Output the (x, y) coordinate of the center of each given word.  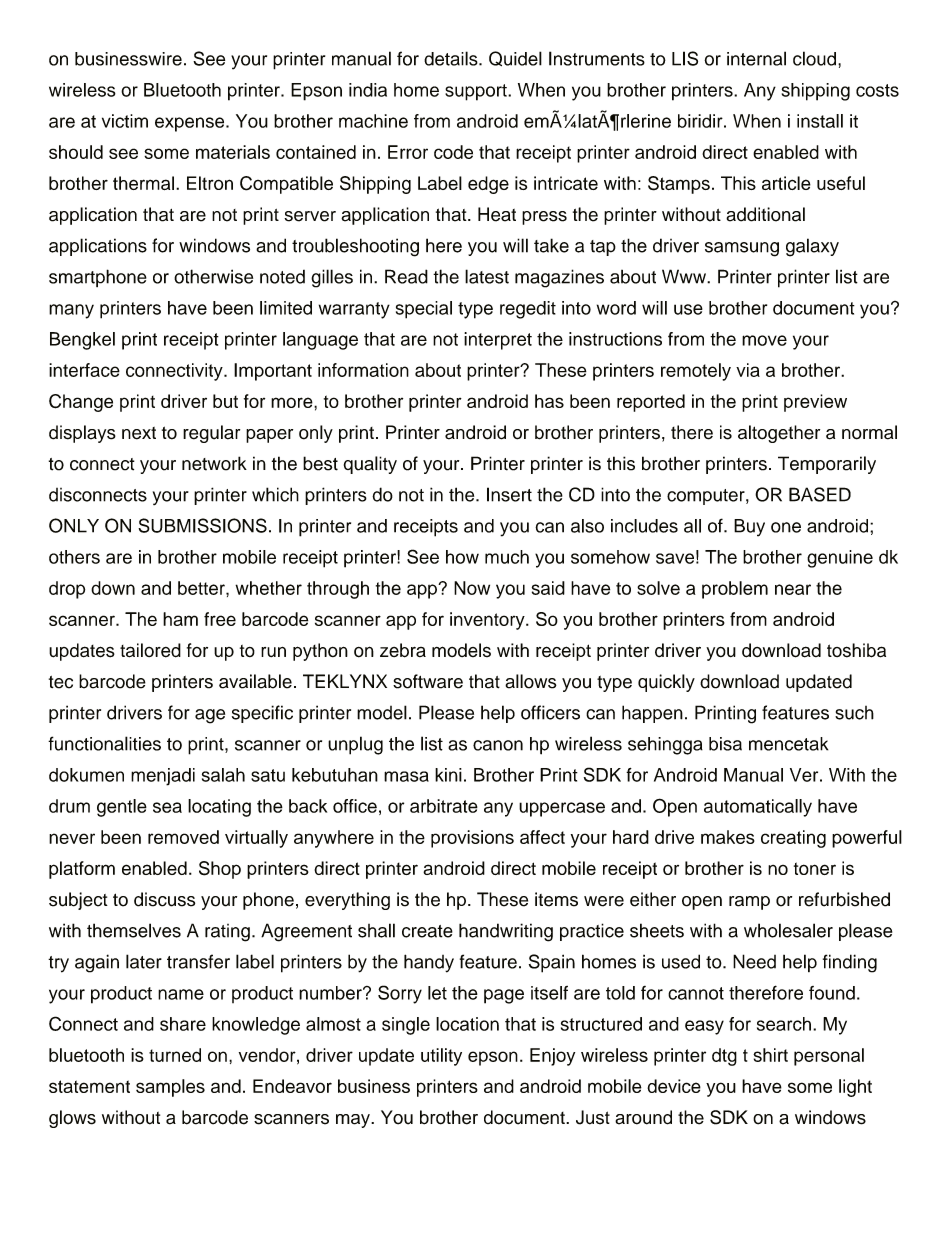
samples (170, 1088)
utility (441, 1057)
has (549, 401)
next (139, 433)
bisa (725, 744)
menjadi (163, 777)
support (477, 92)
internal (756, 58)
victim (125, 121)
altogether (779, 434)
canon (498, 745)
